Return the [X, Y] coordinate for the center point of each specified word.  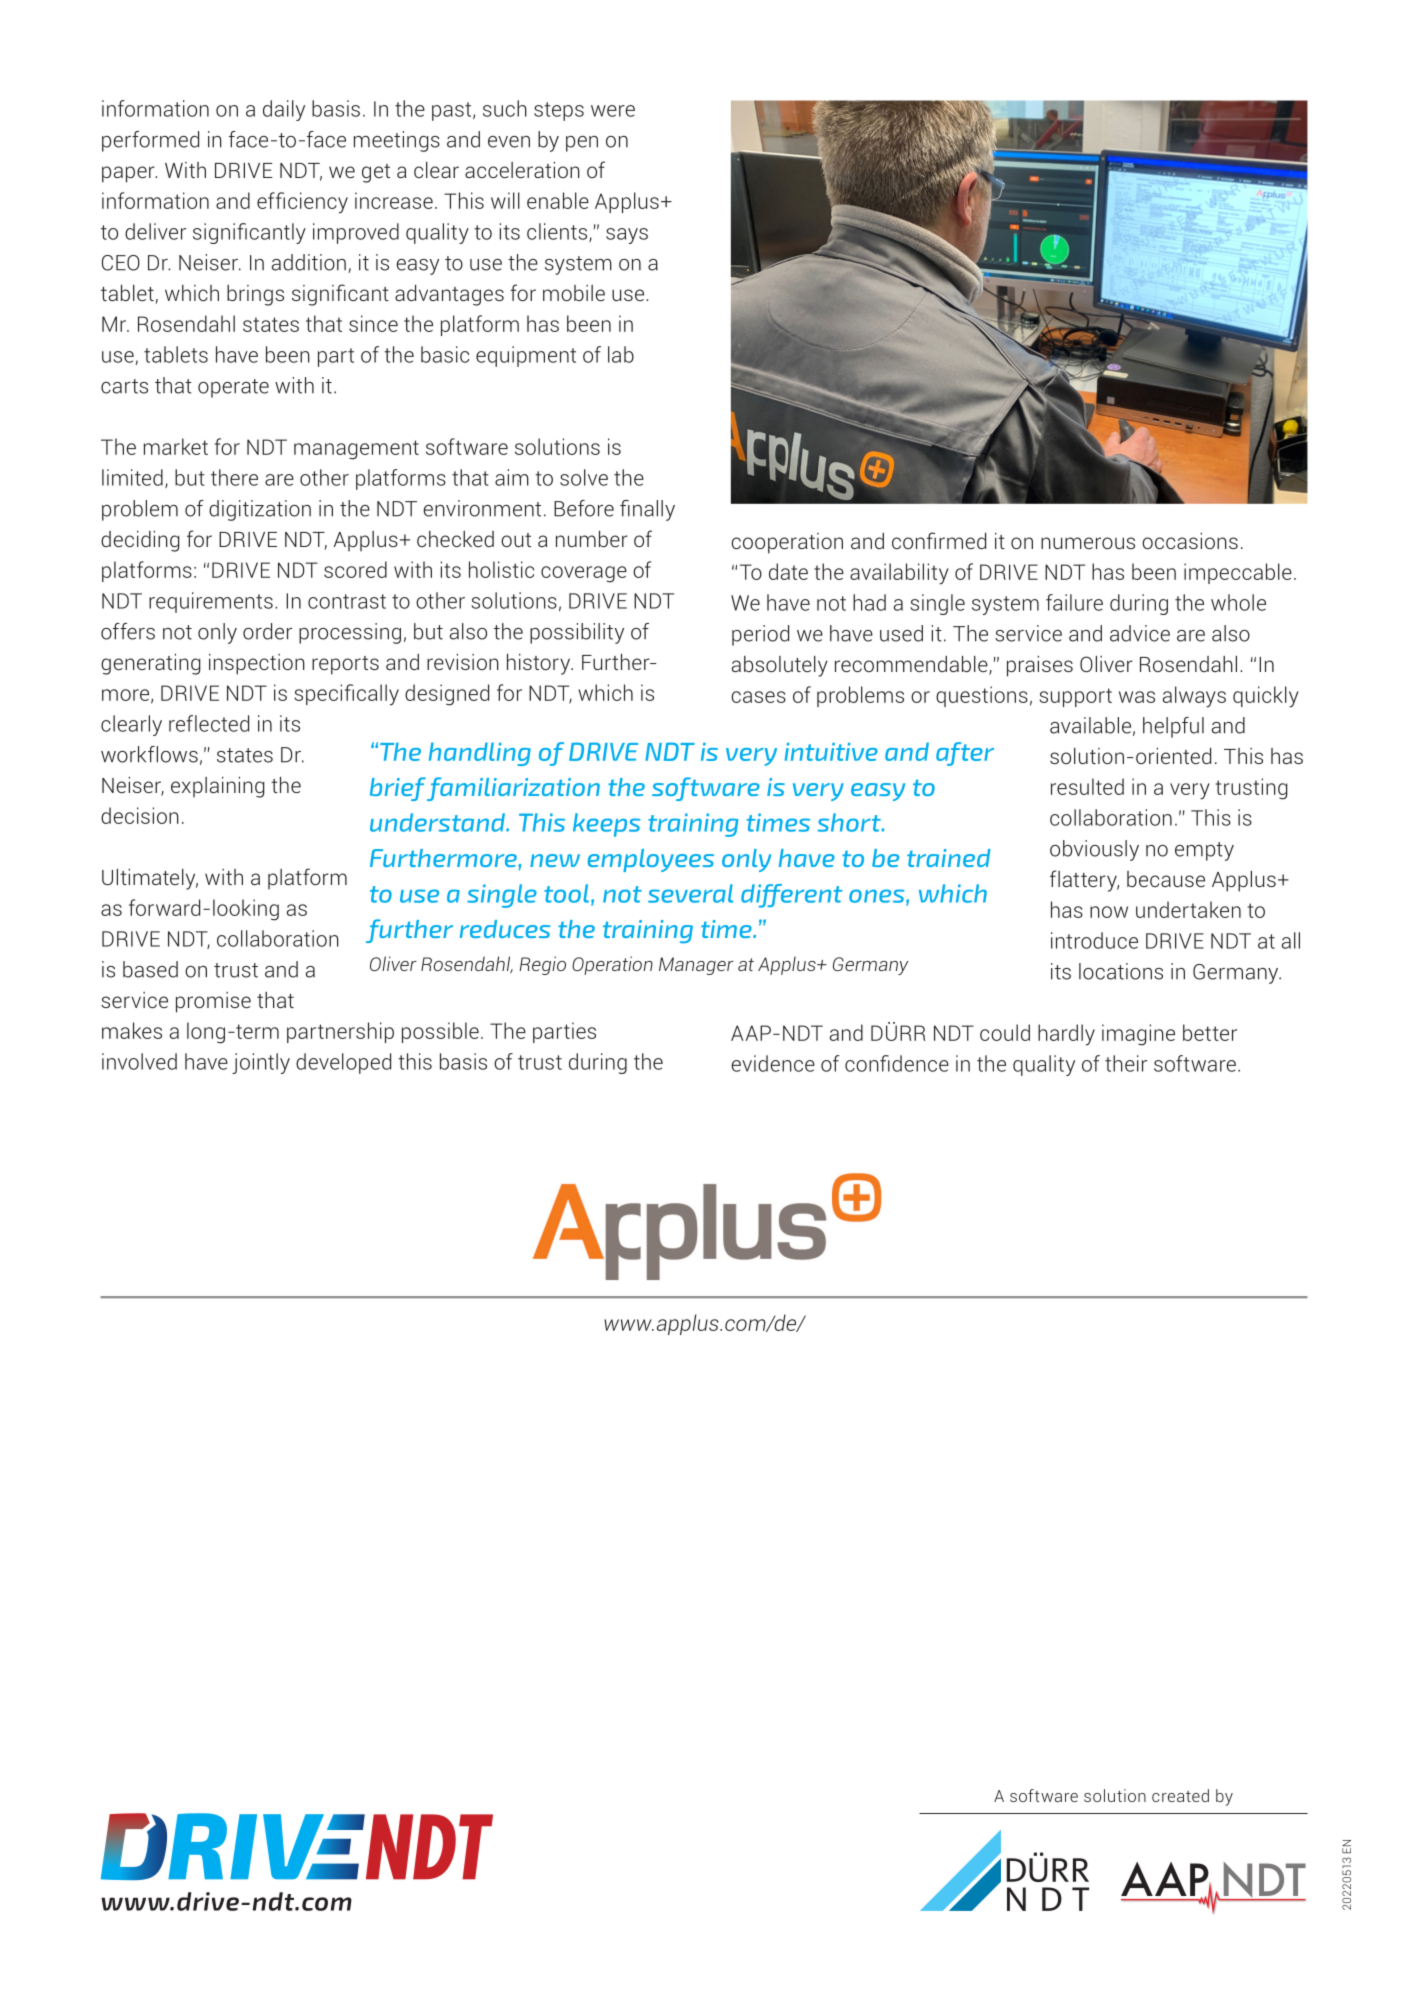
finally [647, 510]
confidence [897, 1063]
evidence [773, 1063]
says [627, 236]
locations [1121, 971]
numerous [1088, 543]
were [613, 111]
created [1180, 1795]
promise [213, 1002]
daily [284, 110]
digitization [260, 510]
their [1126, 1063]
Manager [696, 966]
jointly [261, 1063]
